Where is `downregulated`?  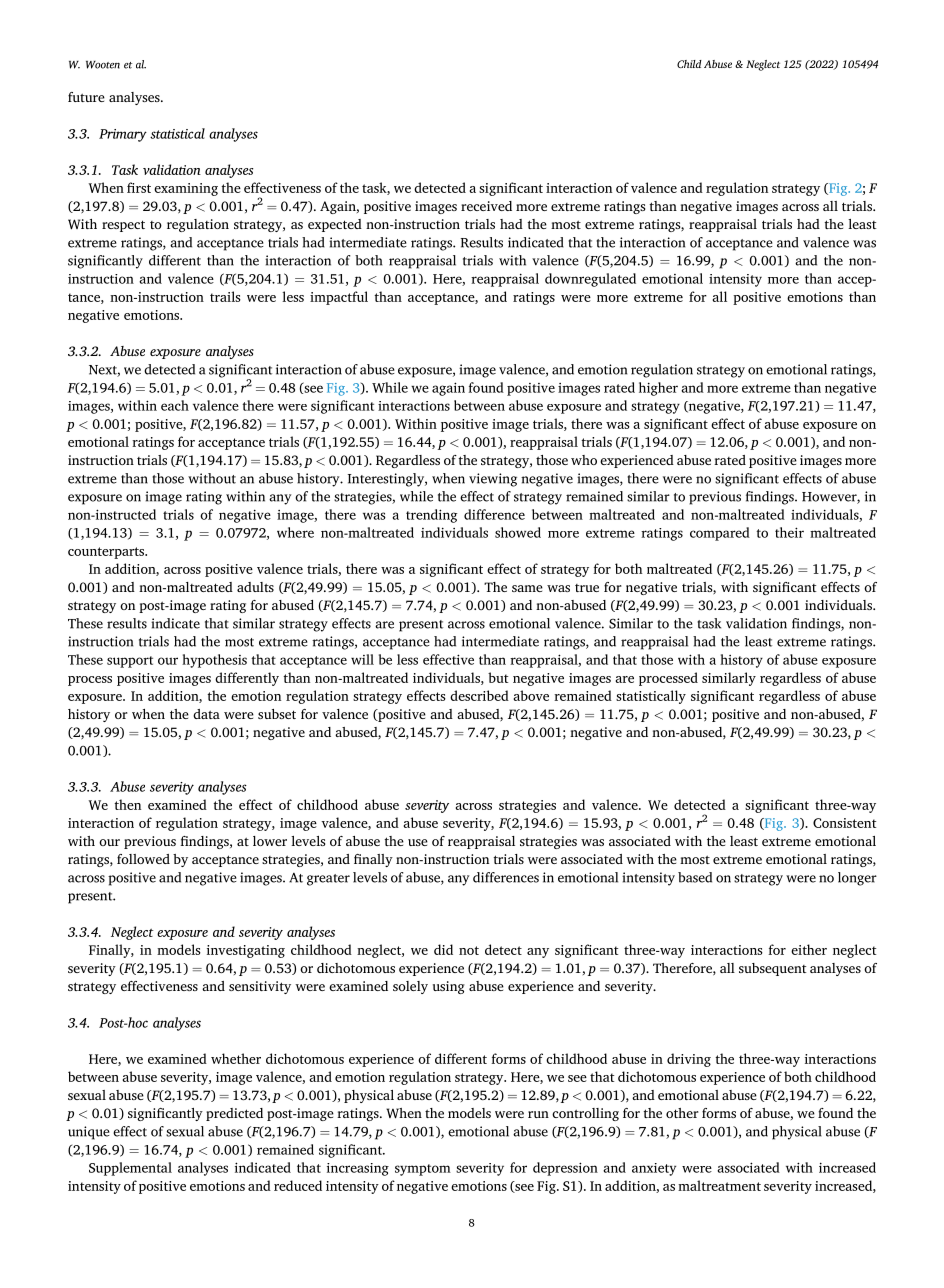
downregulated is located at coordinates (590, 280).
